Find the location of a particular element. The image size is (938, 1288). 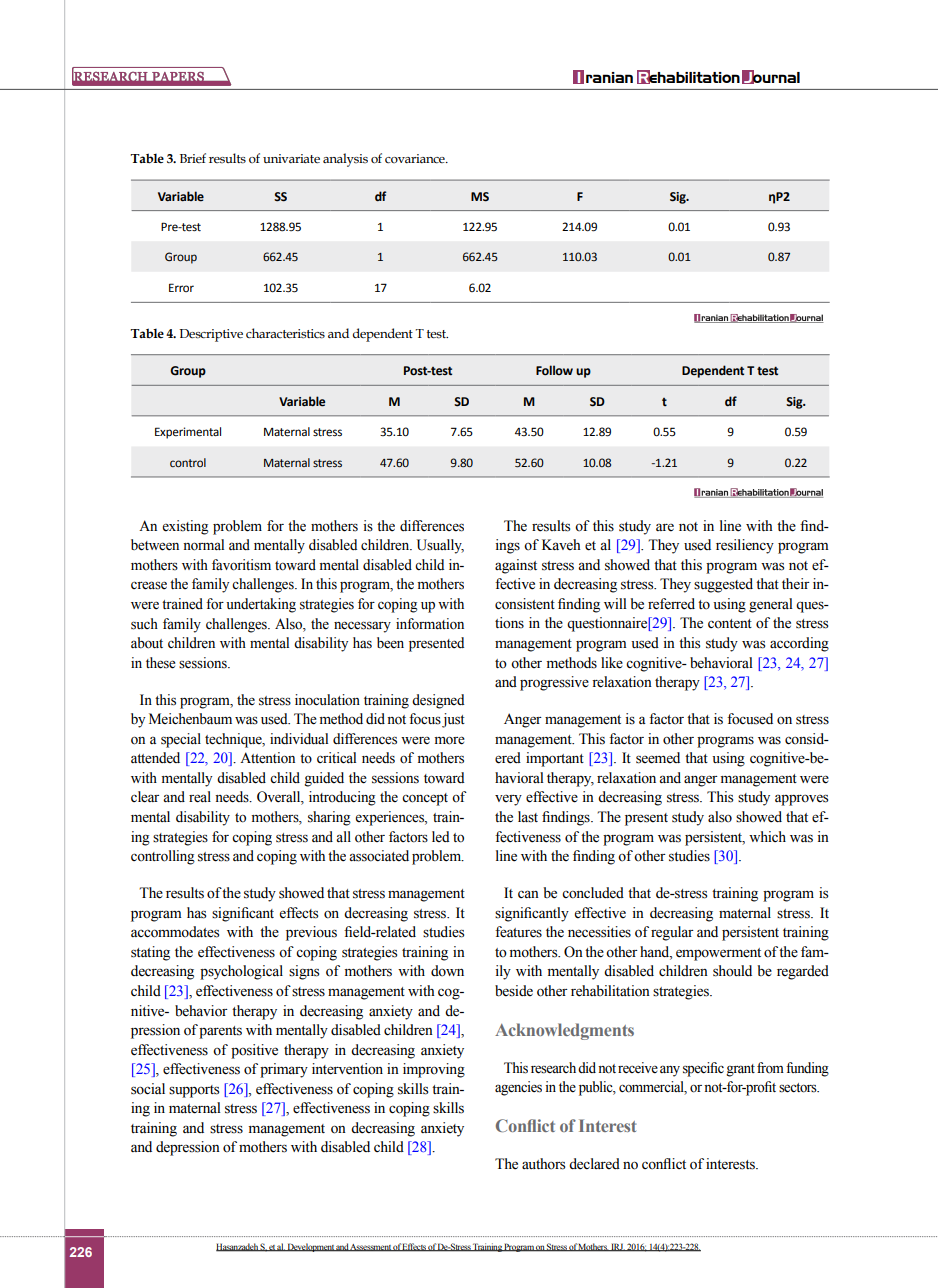

accommodates is located at coordinates (175, 932).
